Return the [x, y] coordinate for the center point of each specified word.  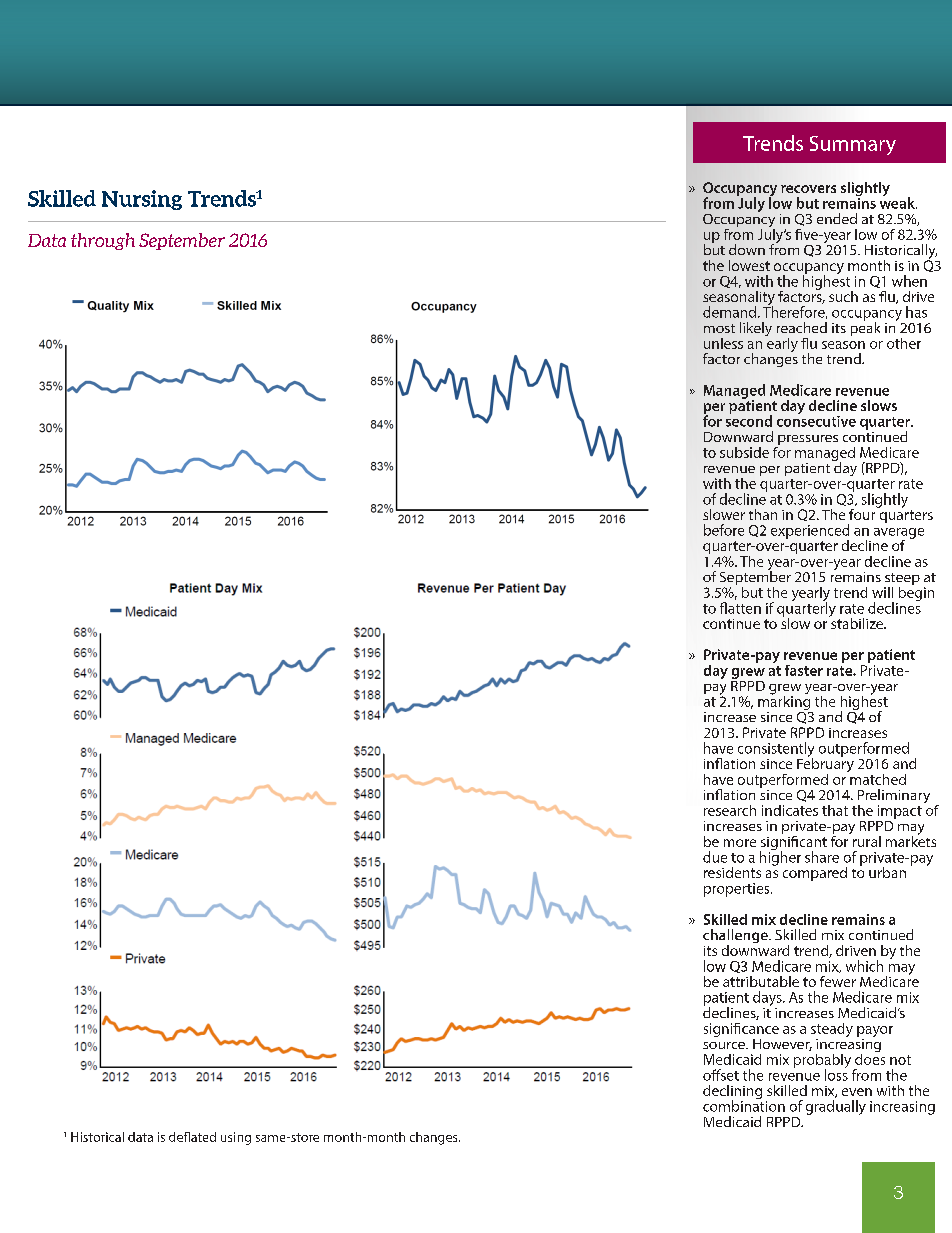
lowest [749, 265]
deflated [192, 1137]
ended [837, 218]
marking [785, 703]
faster [804, 670]
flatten [740, 608]
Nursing [142, 200]
